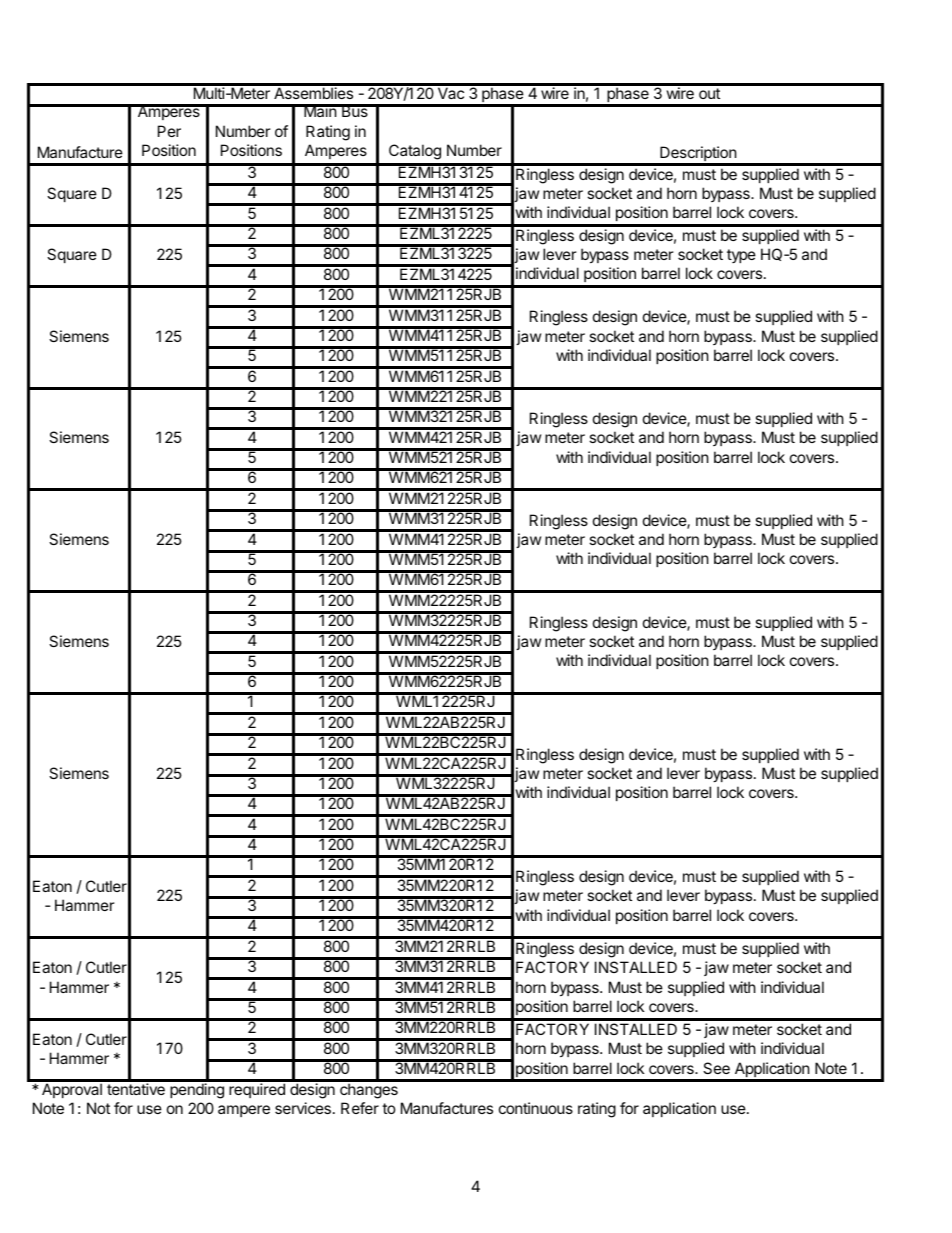 This page has height=1233, width=952. Describe the element at coordinates (536, 1108) in the page. I see `continuous` at that location.
